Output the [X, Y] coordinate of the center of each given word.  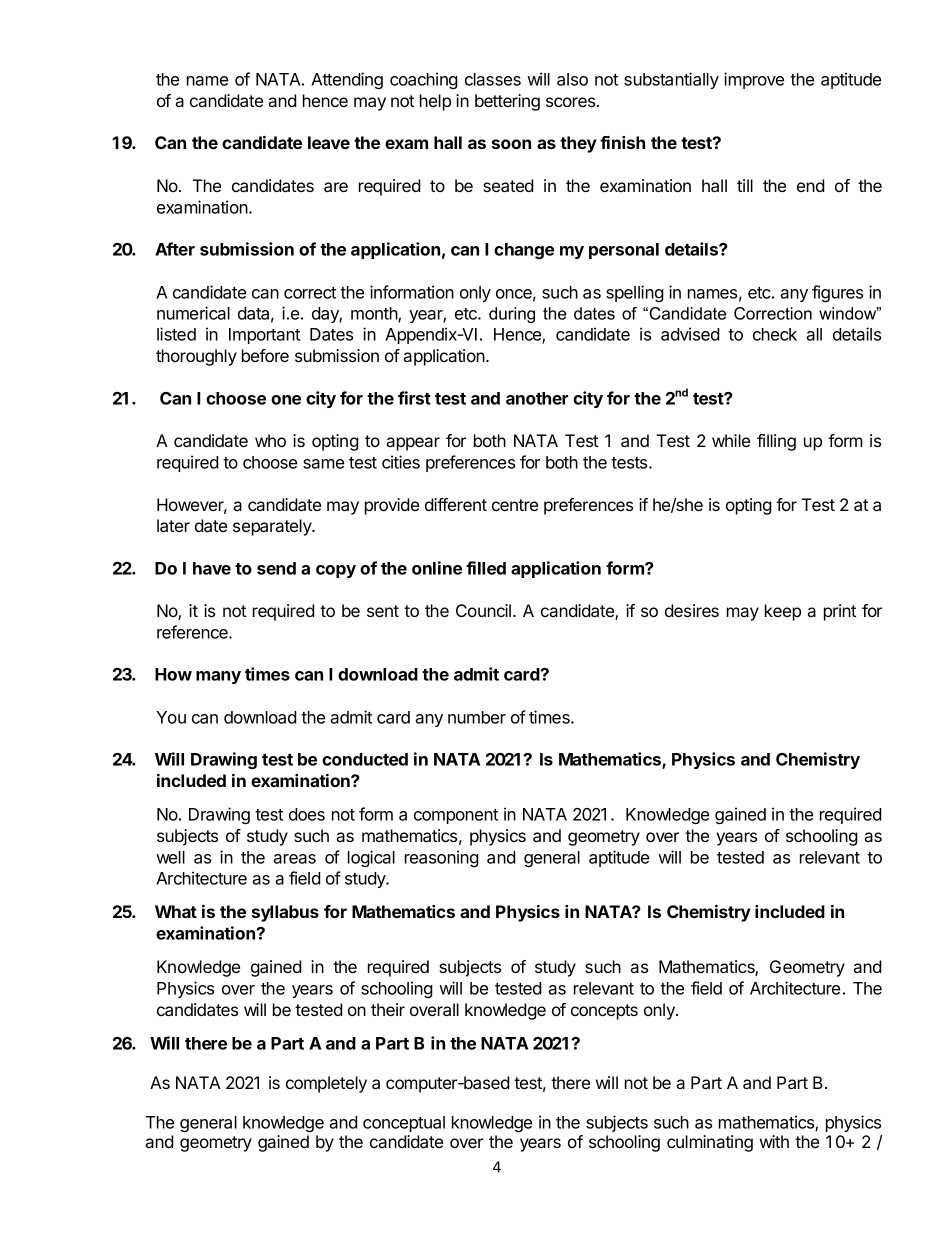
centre [515, 505]
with [774, 1141]
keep [783, 612]
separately [273, 527]
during [512, 315]
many [218, 677]
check [775, 334]
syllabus [285, 913]
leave [329, 142]
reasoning [442, 858]
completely [326, 1084]
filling [776, 442]
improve [754, 80]
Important [264, 336]
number [477, 717]
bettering [507, 102]
